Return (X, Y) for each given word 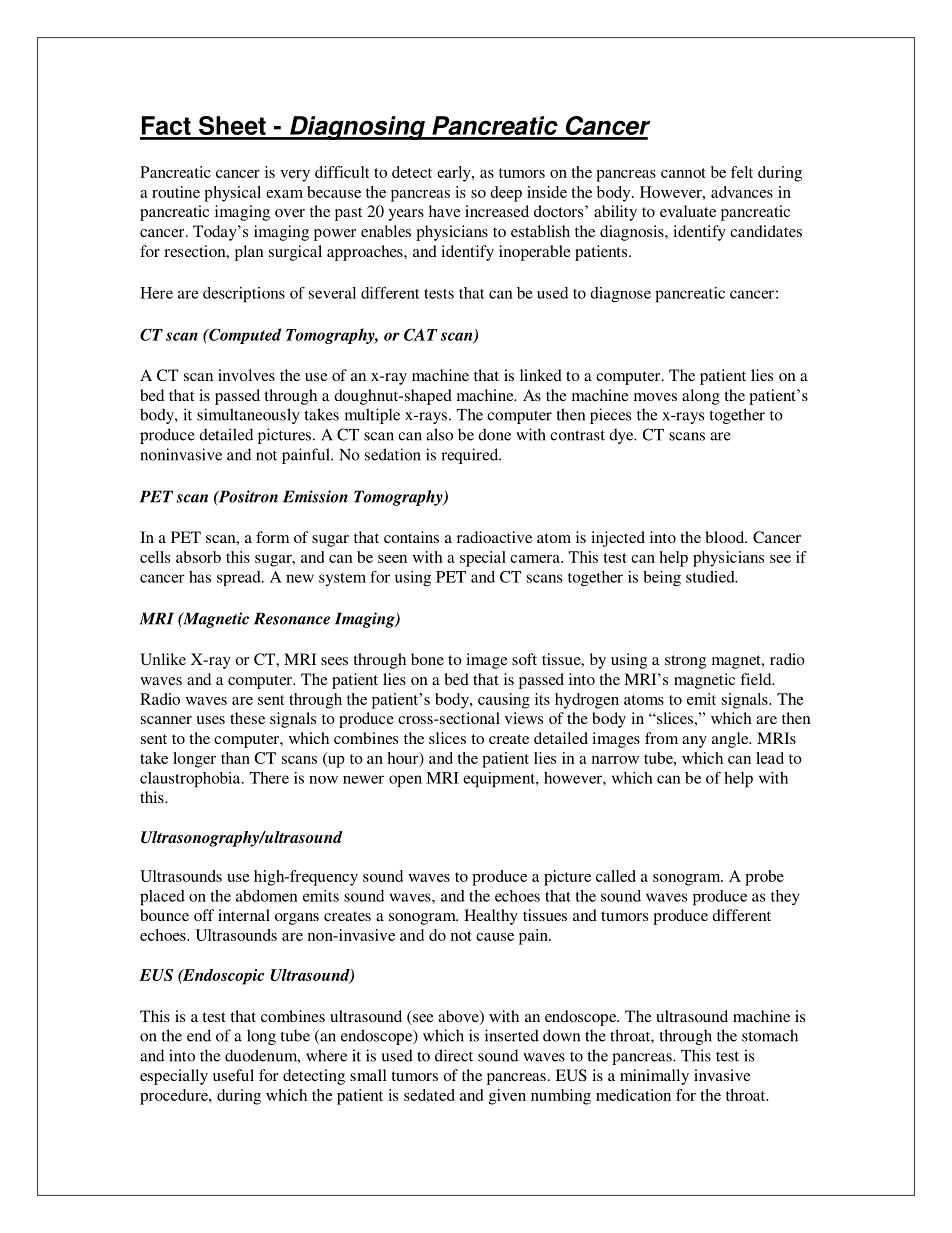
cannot (683, 173)
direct (454, 1055)
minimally (654, 1077)
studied (711, 577)
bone (427, 659)
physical (232, 194)
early (455, 174)
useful (233, 1075)
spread (240, 578)
